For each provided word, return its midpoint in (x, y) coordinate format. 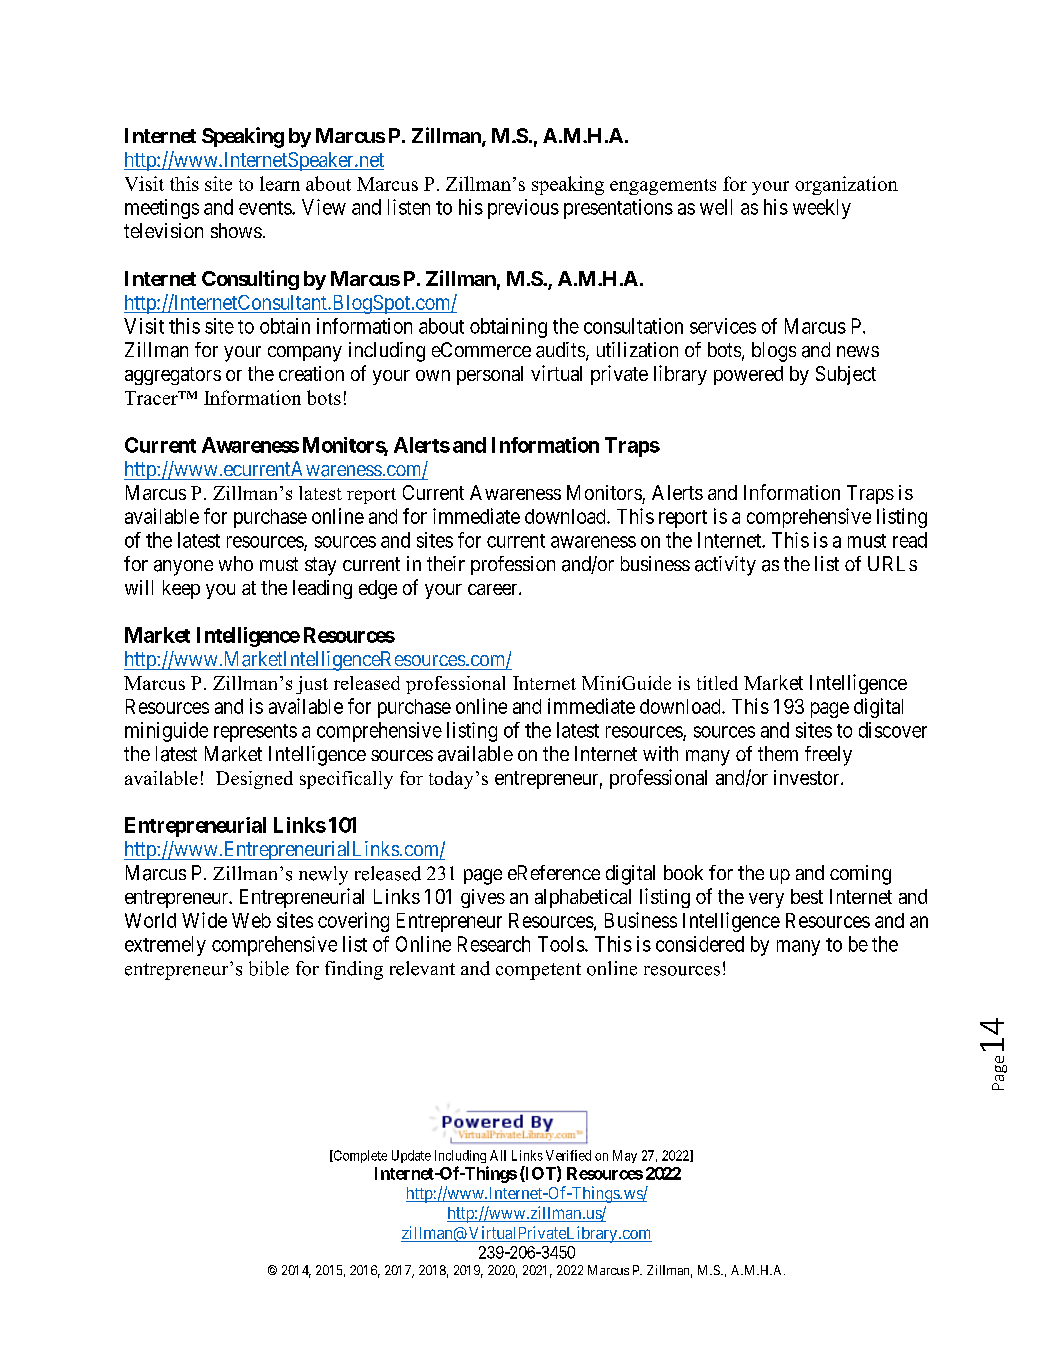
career (494, 589)
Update (411, 1156)
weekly (822, 209)
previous (523, 209)
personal (490, 375)
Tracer (152, 398)
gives (483, 898)
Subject (846, 375)
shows (236, 230)
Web (251, 920)
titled (717, 683)
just (312, 685)
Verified (568, 1155)
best (807, 896)
